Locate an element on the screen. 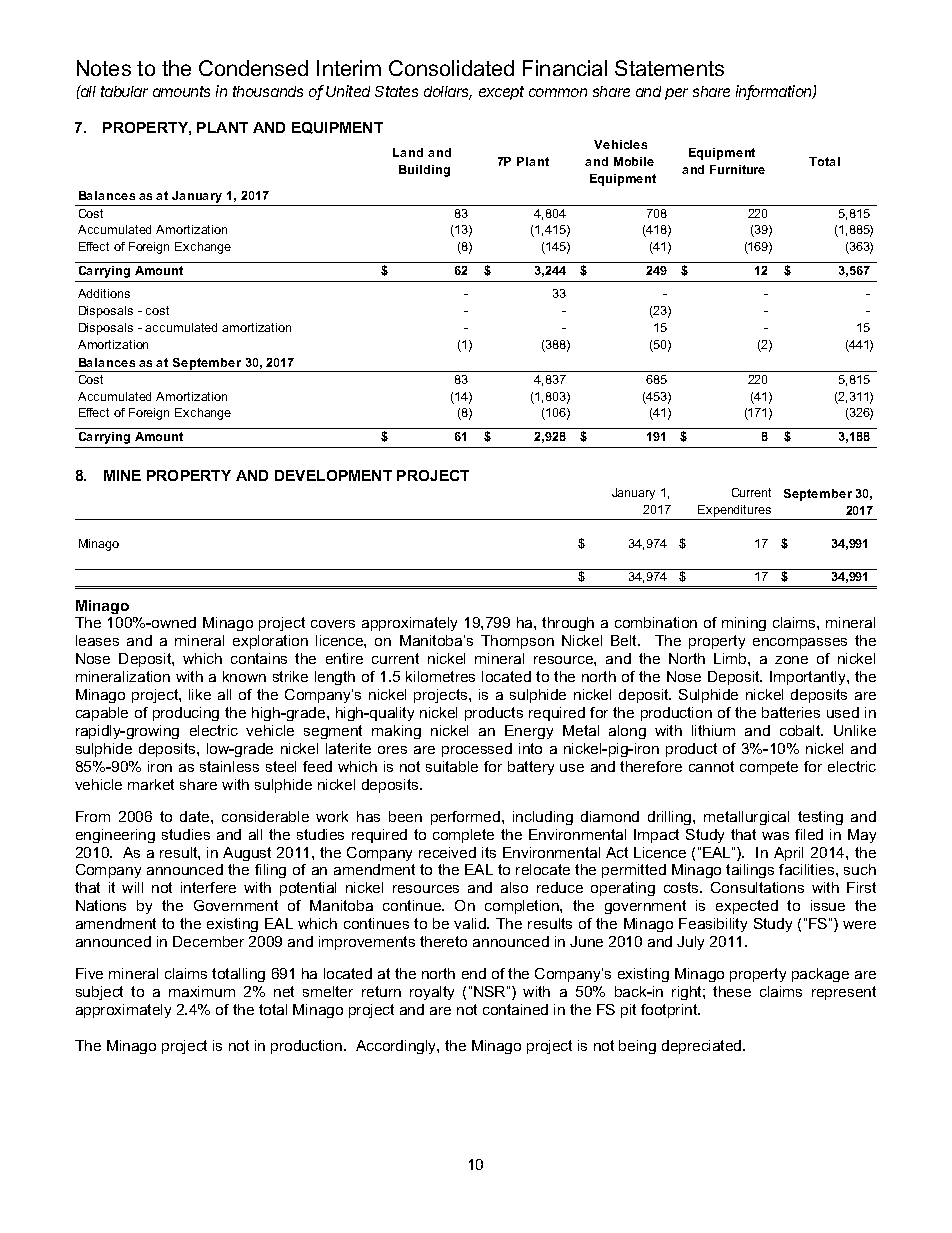  contained is located at coordinates (515, 1009).
